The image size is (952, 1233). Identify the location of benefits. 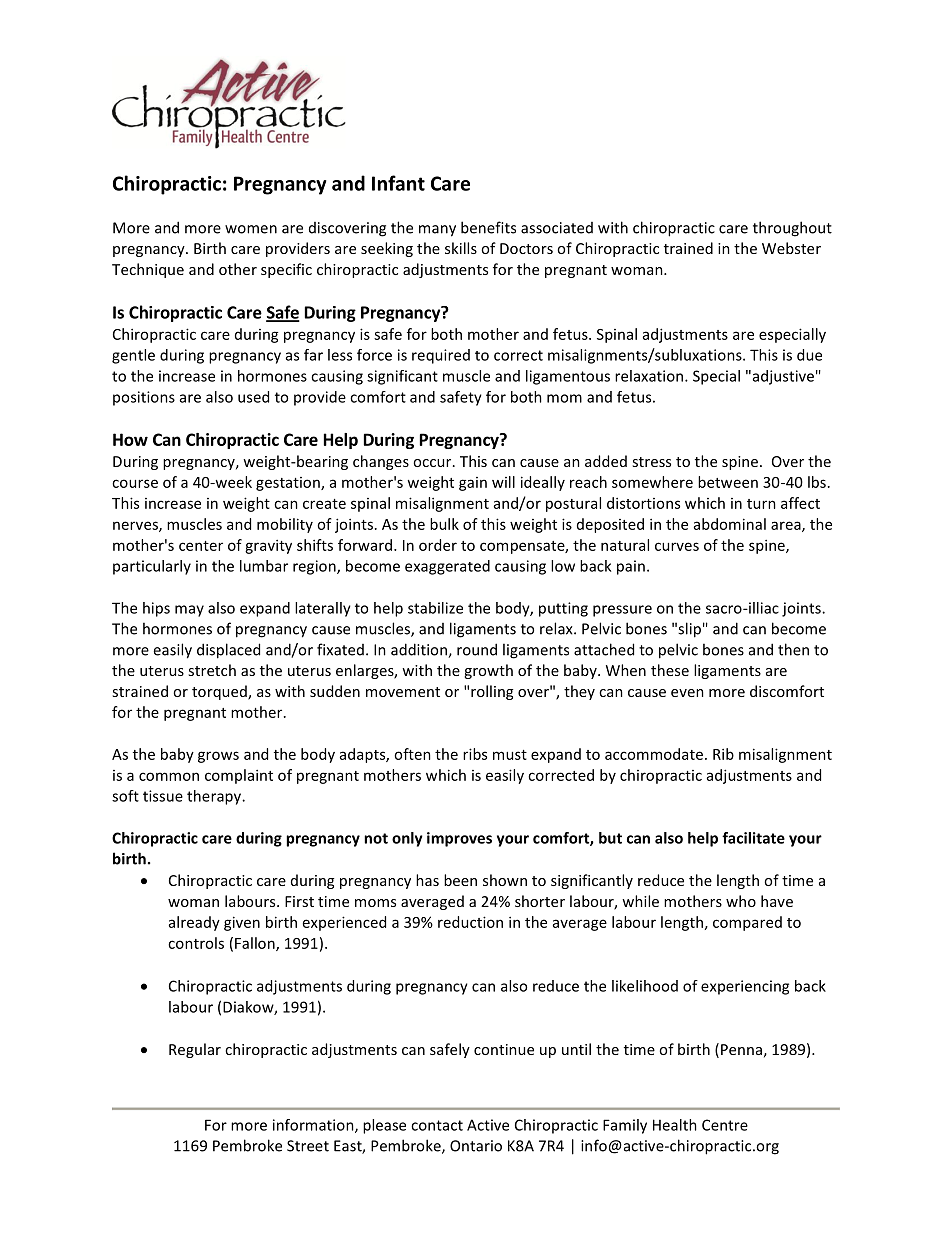
(488, 227).
